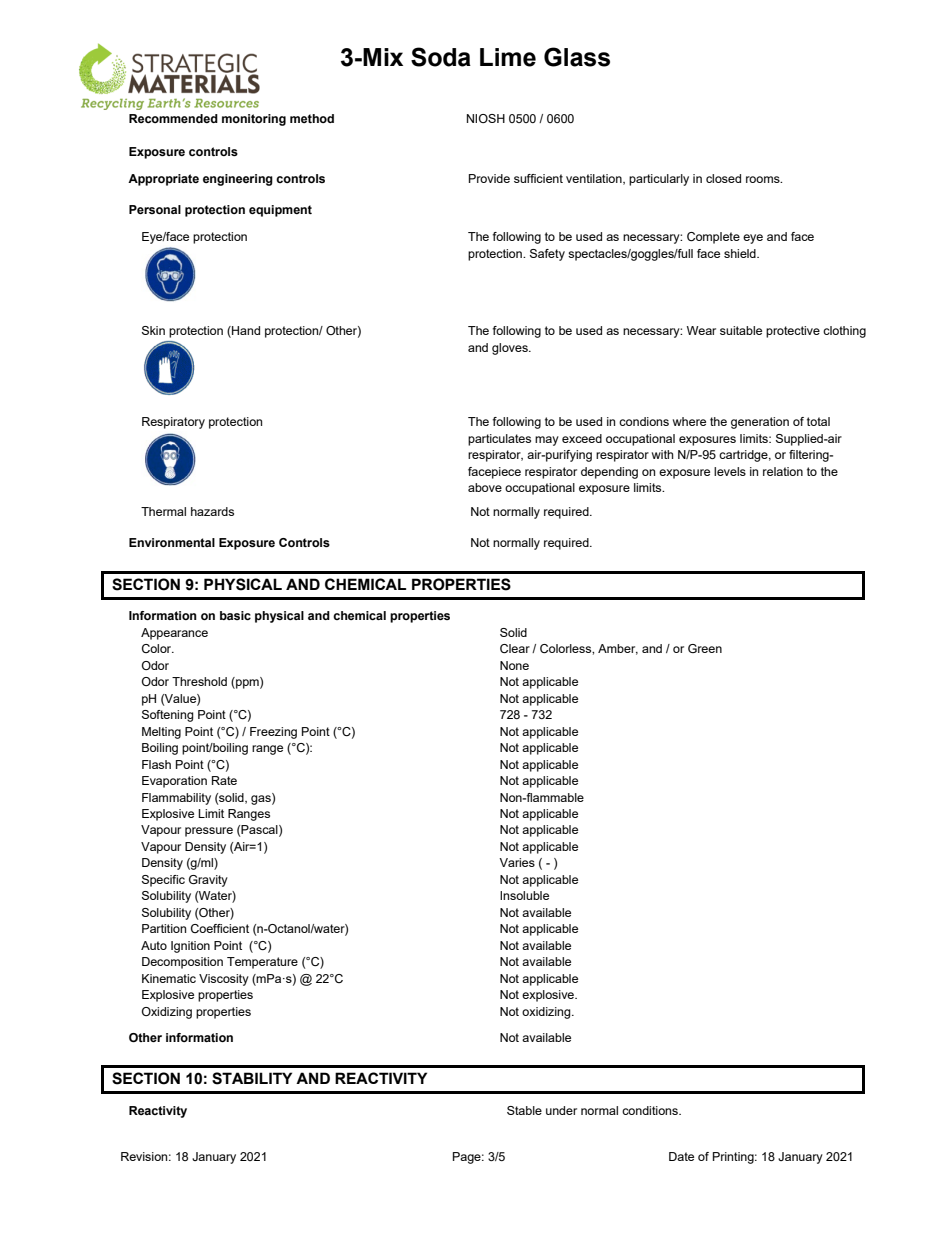  I want to click on basic, so click(235, 615).
